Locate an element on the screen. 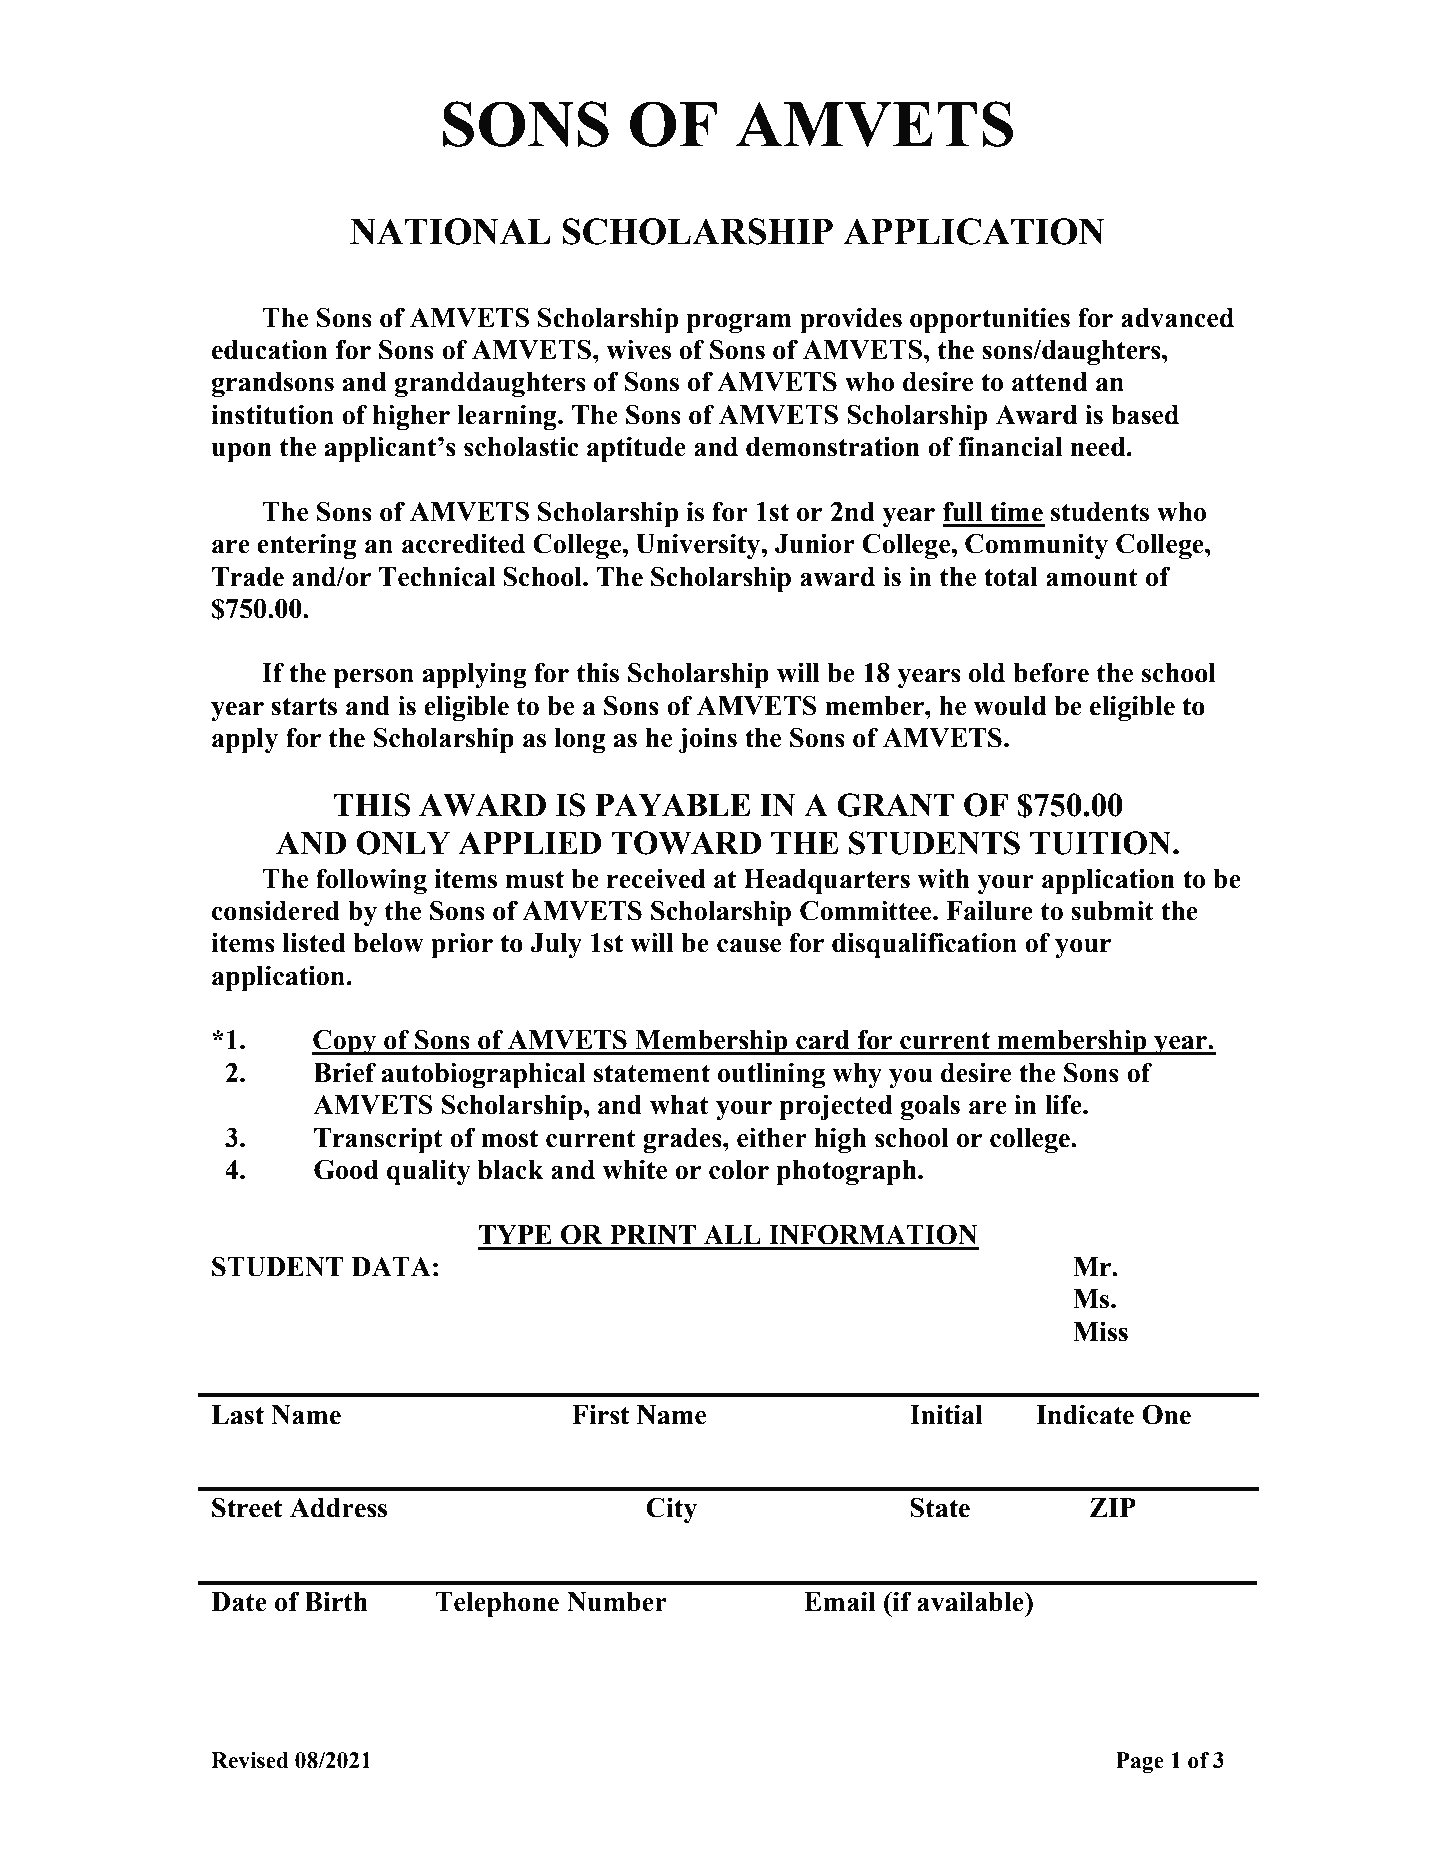 Image resolution: width=1436 pixels, height=1858 pixels. person is located at coordinates (374, 678).
